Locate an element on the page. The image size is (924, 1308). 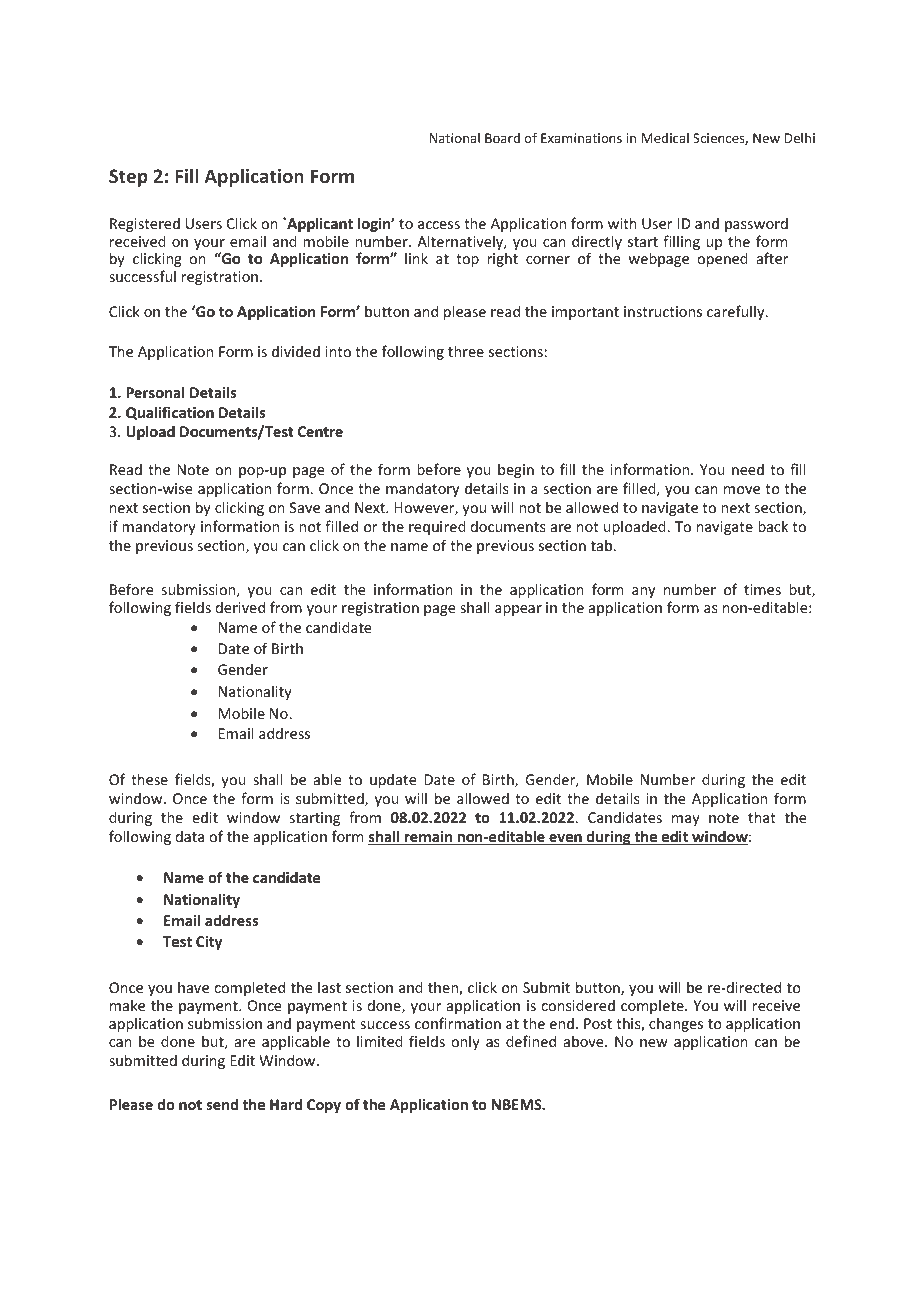
Step is located at coordinates (128, 178).
